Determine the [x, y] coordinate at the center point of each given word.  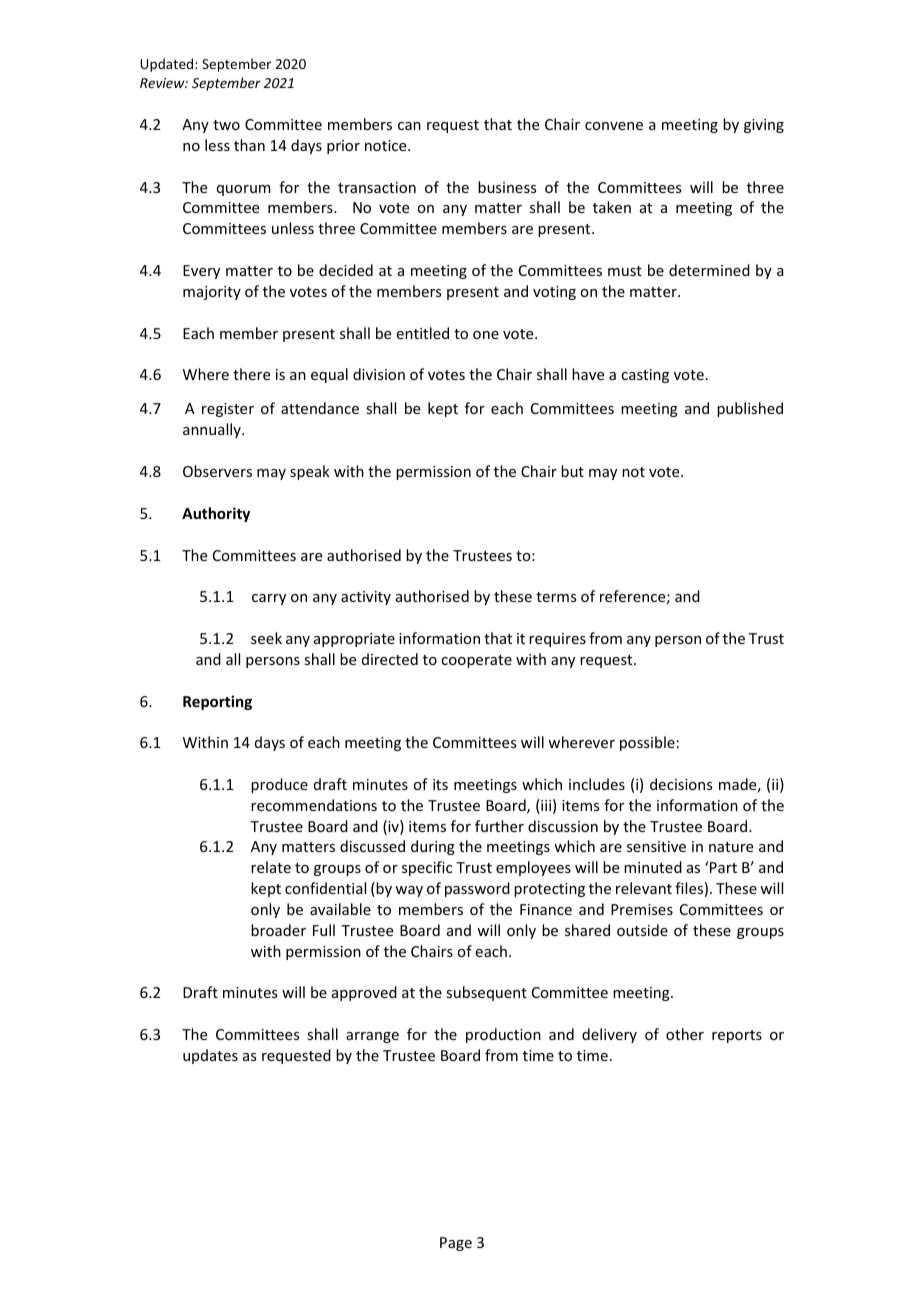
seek [266, 638]
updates [210, 1056]
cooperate [476, 661]
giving [764, 126]
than [249, 145]
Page [456, 1244]
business [507, 187]
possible [647, 743]
